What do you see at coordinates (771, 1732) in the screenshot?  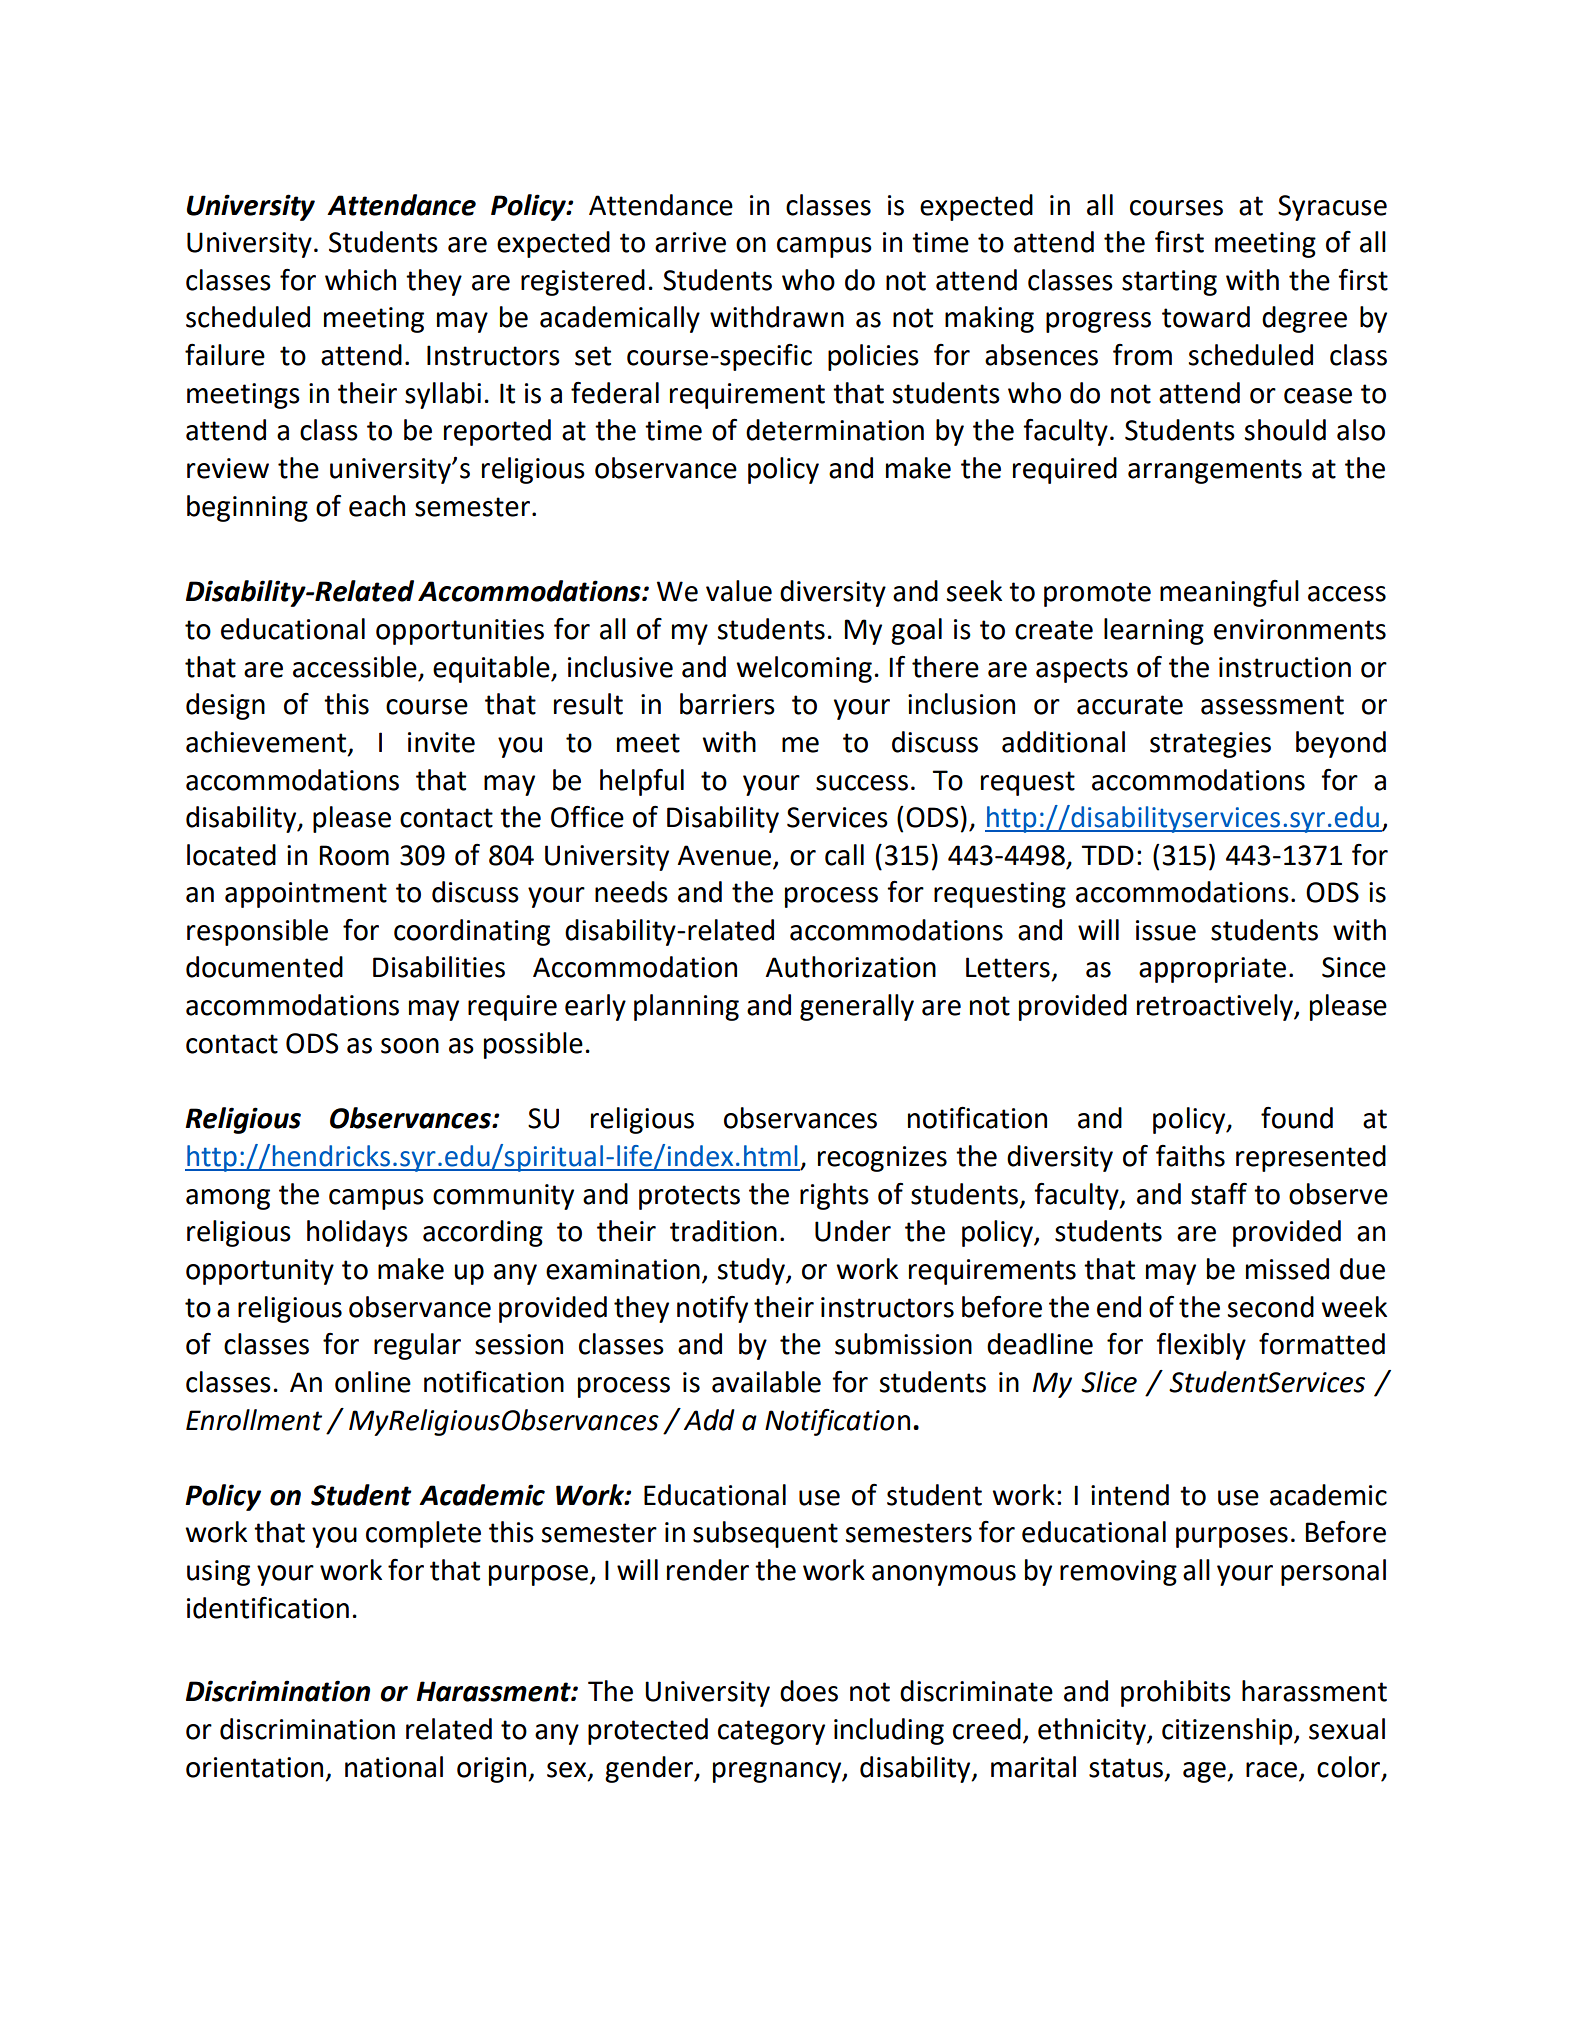 I see `category` at bounding box center [771, 1732].
